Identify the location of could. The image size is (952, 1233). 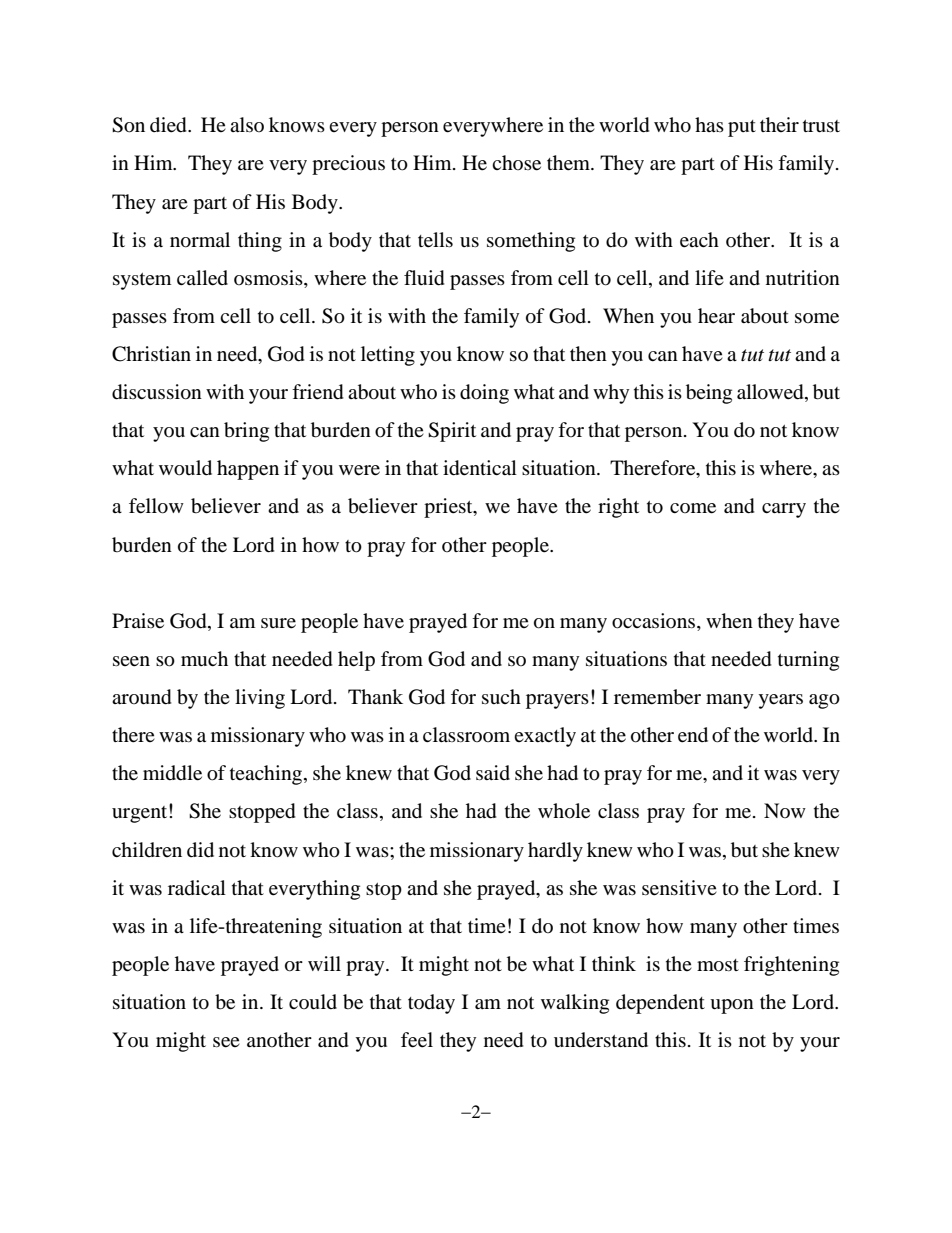
(313, 1002).
